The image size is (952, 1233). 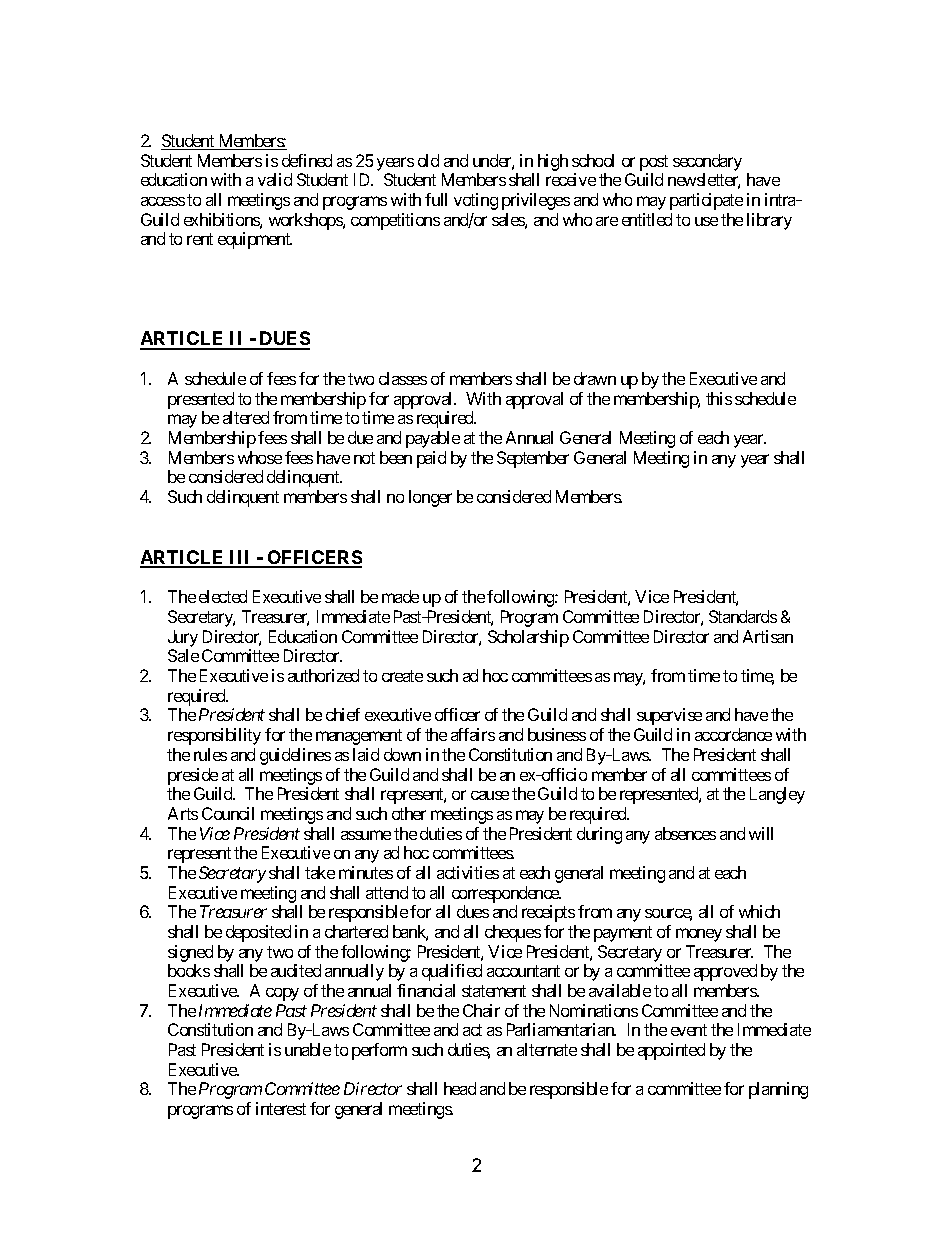 What do you see at coordinates (228, 813) in the image?
I see `Council` at bounding box center [228, 813].
